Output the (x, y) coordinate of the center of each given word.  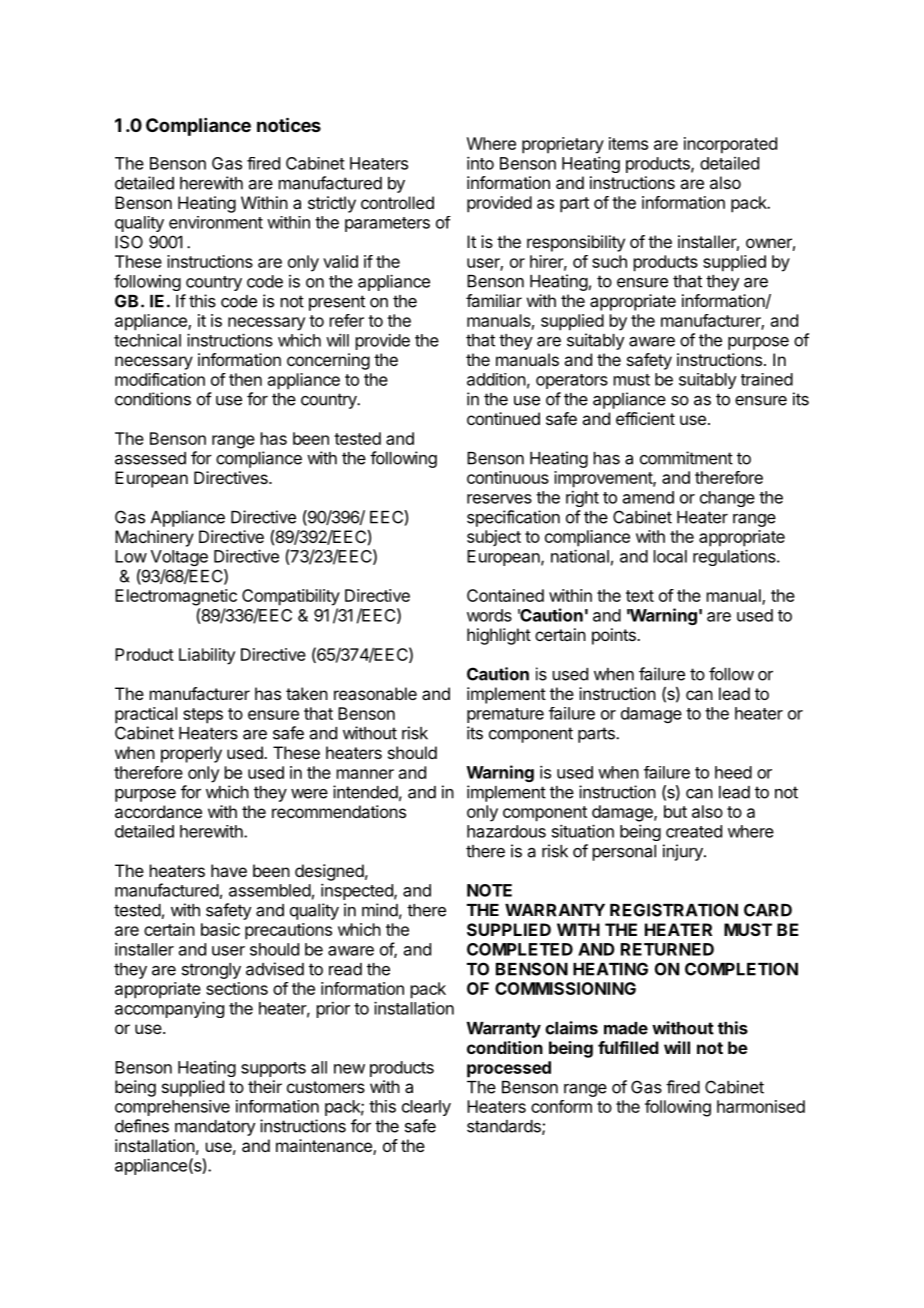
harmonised (761, 1106)
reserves (499, 499)
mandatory (215, 1128)
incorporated (730, 145)
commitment (686, 458)
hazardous (506, 831)
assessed (150, 458)
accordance (158, 811)
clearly (426, 1108)
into (480, 163)
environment (216, 222)
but (675, 811)
